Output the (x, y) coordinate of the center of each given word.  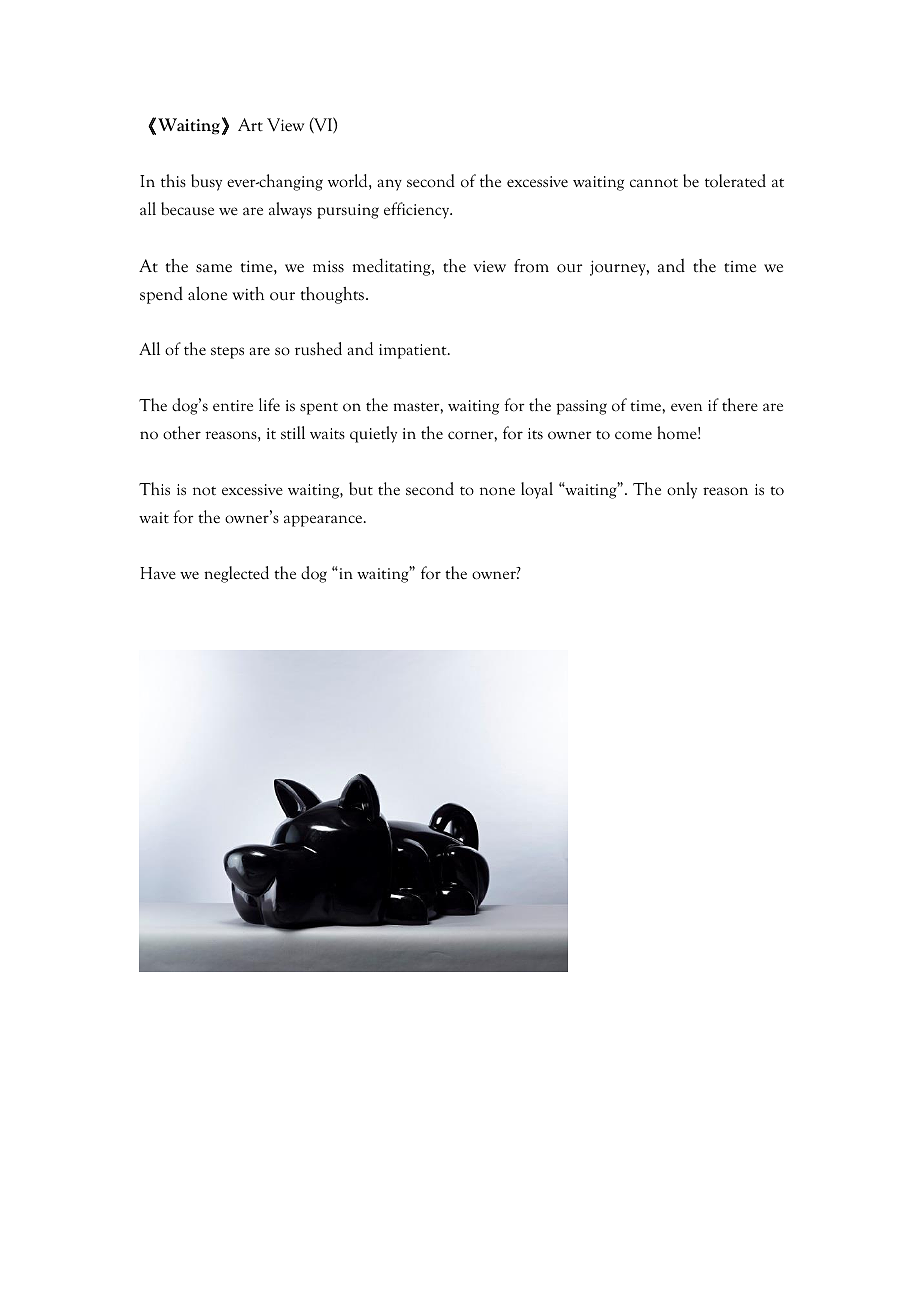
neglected (236, 574)
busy (206, 182)
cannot (654, 183)
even (686, 407)
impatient (414, 351)
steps (227, 352)
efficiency (418, 210)
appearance (324, 521)
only (682, 490)
